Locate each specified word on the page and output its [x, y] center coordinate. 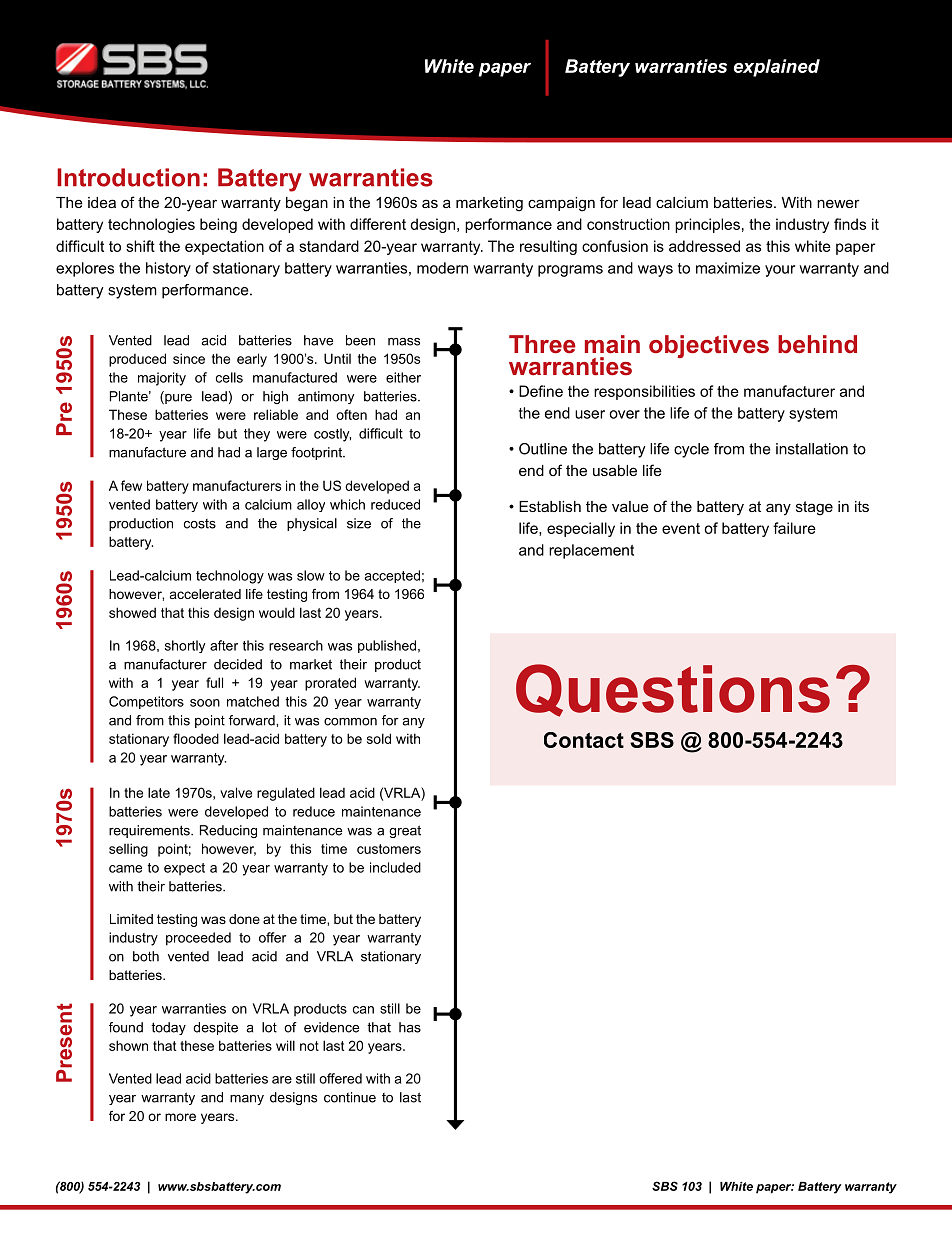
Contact [584, 740]
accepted [392, 576]
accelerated [205, 594]
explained [777, 68]
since [189, 358]
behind [817, 344]
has [410, 1027]
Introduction [128, 177]
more [180, 1117]
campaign [561, 204]
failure [794, 528]
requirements [150, 831]
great [405, 831]
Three [542, 344]
